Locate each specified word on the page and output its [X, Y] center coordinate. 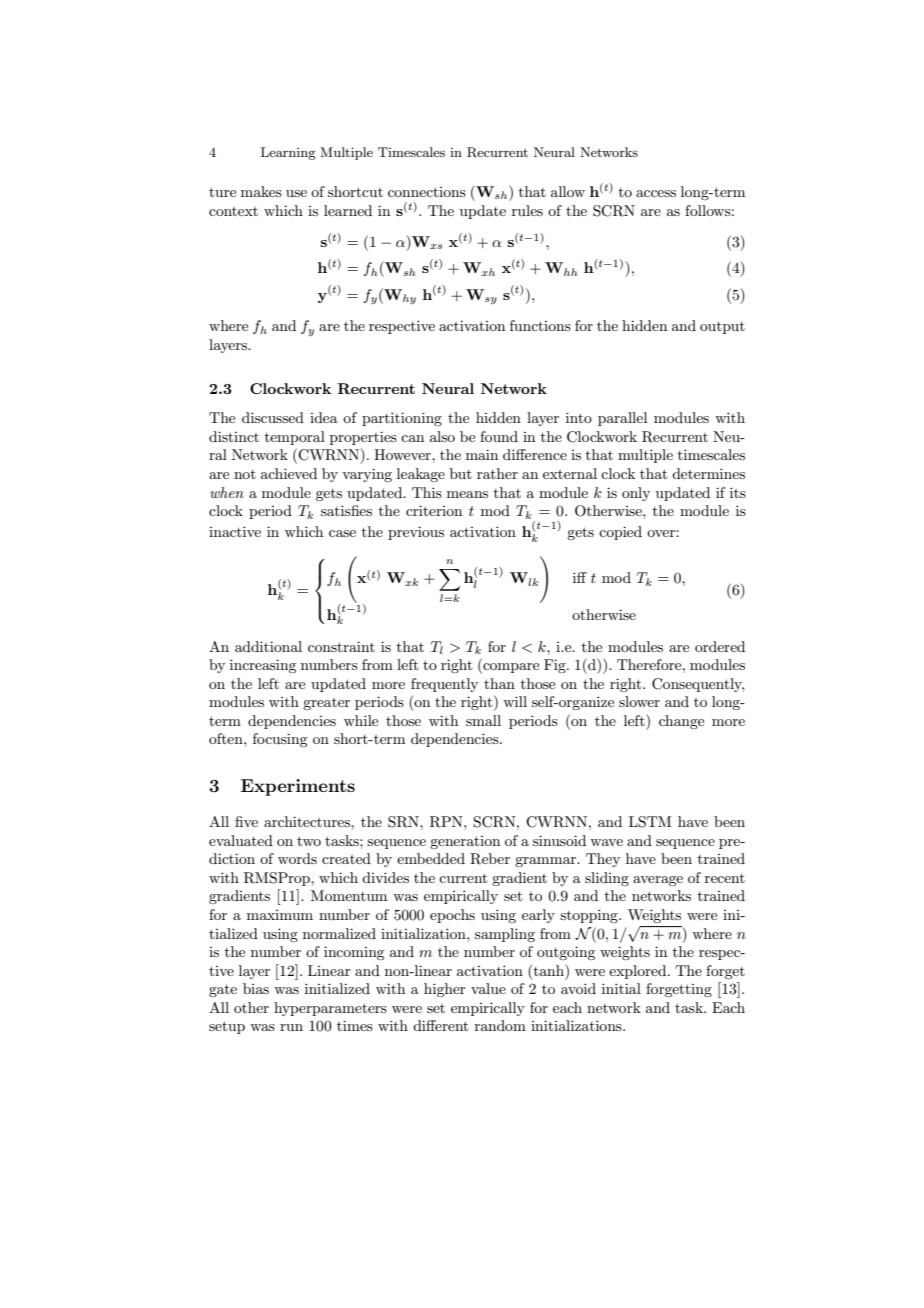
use [296, 193]
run [291, 1027]
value [488, 988]
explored [639, 972]
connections [427, 192]
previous [416, 533]
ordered [720, 646]
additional [268, 646]
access [656, 193]
